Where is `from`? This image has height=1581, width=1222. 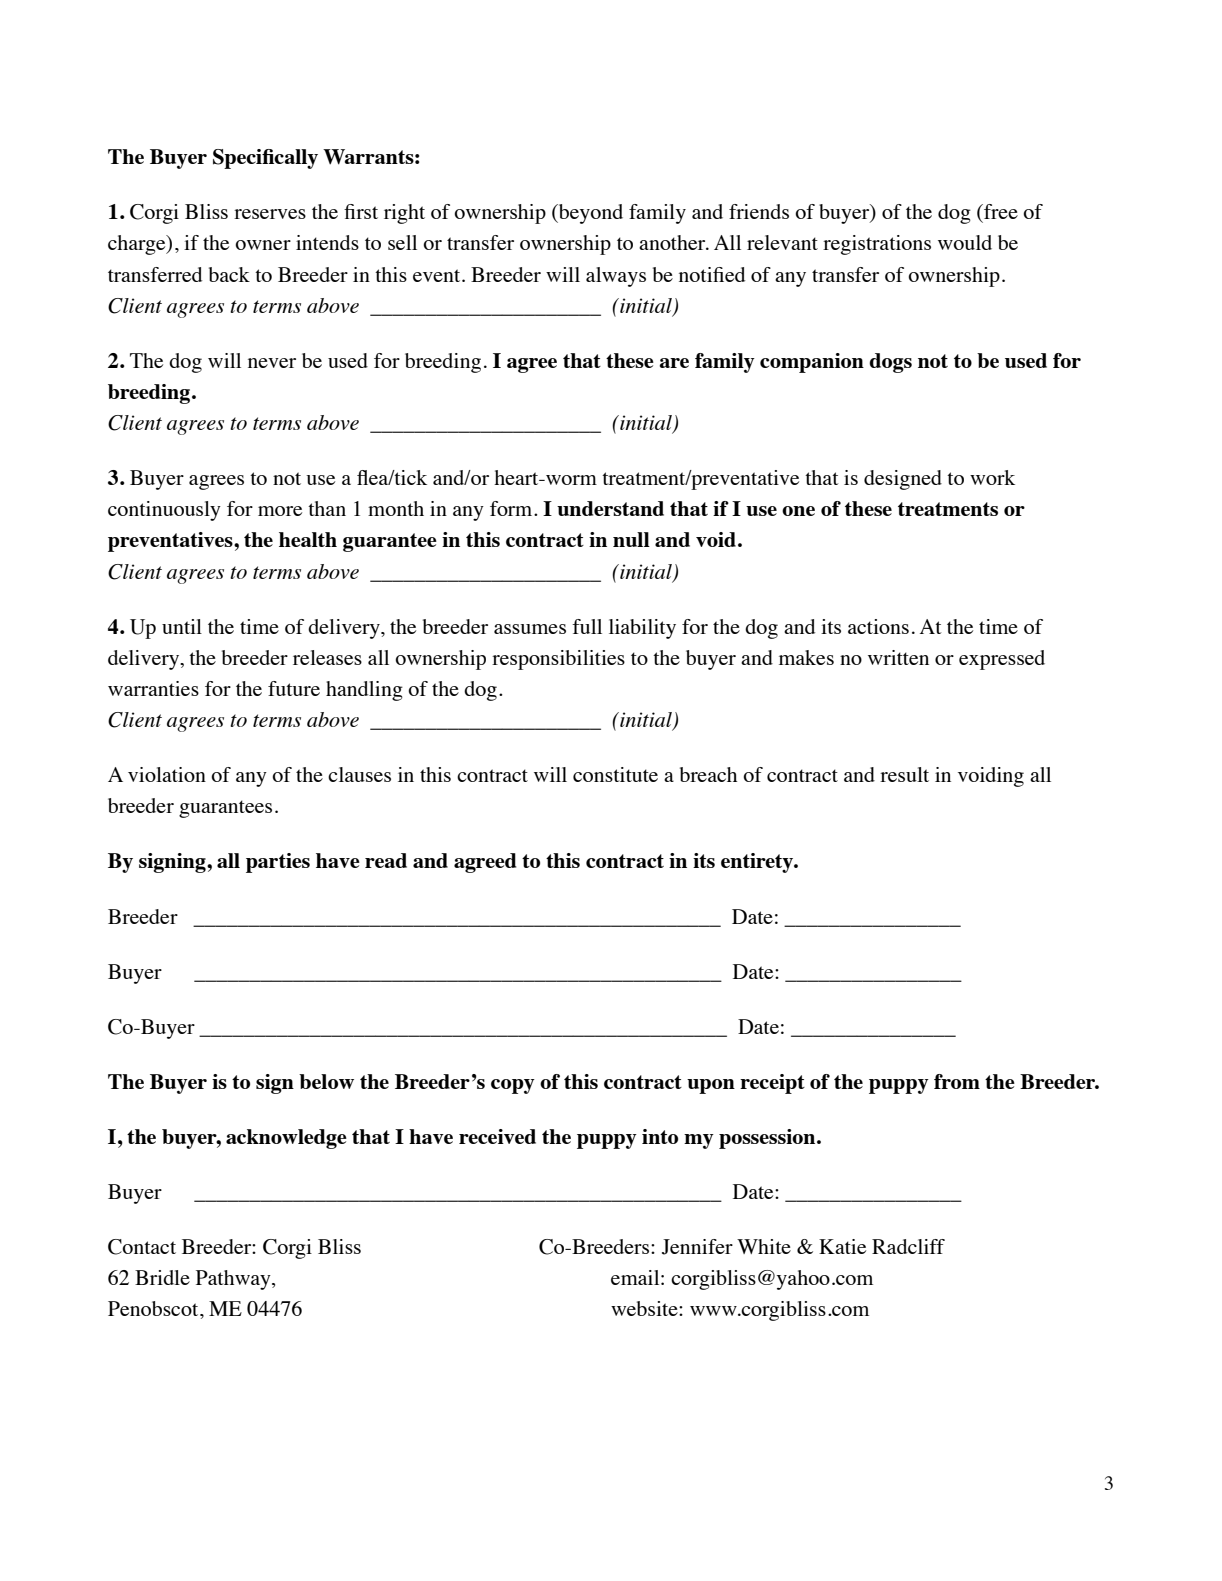 from is located at coordinates (957, 1081).
